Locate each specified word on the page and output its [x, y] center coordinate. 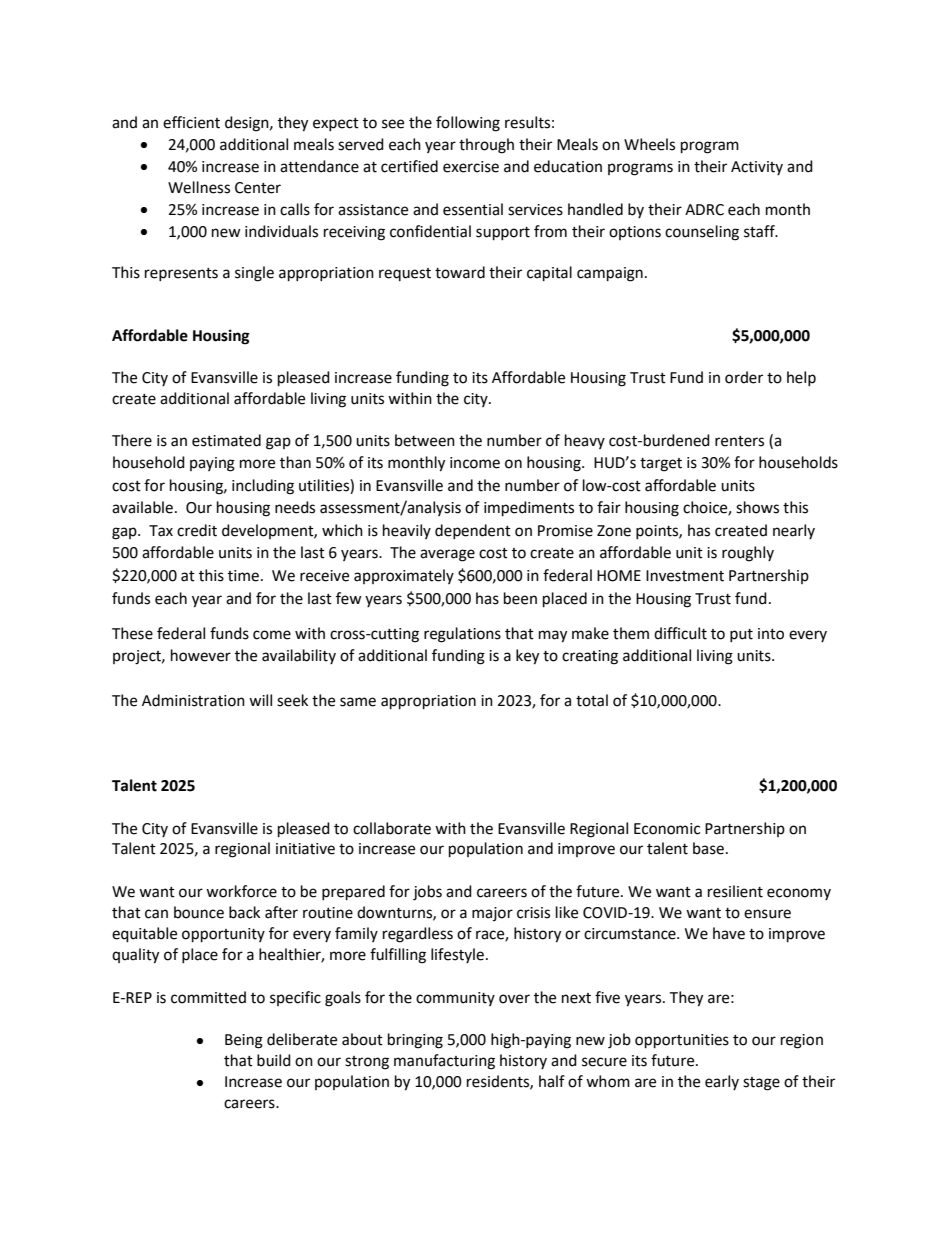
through [486, 146]
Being [244, 1041]
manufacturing [444, 1062]
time [243, 576]
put [741, 635]
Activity [757, 168]
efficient [191, 122]
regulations [462, 635]
